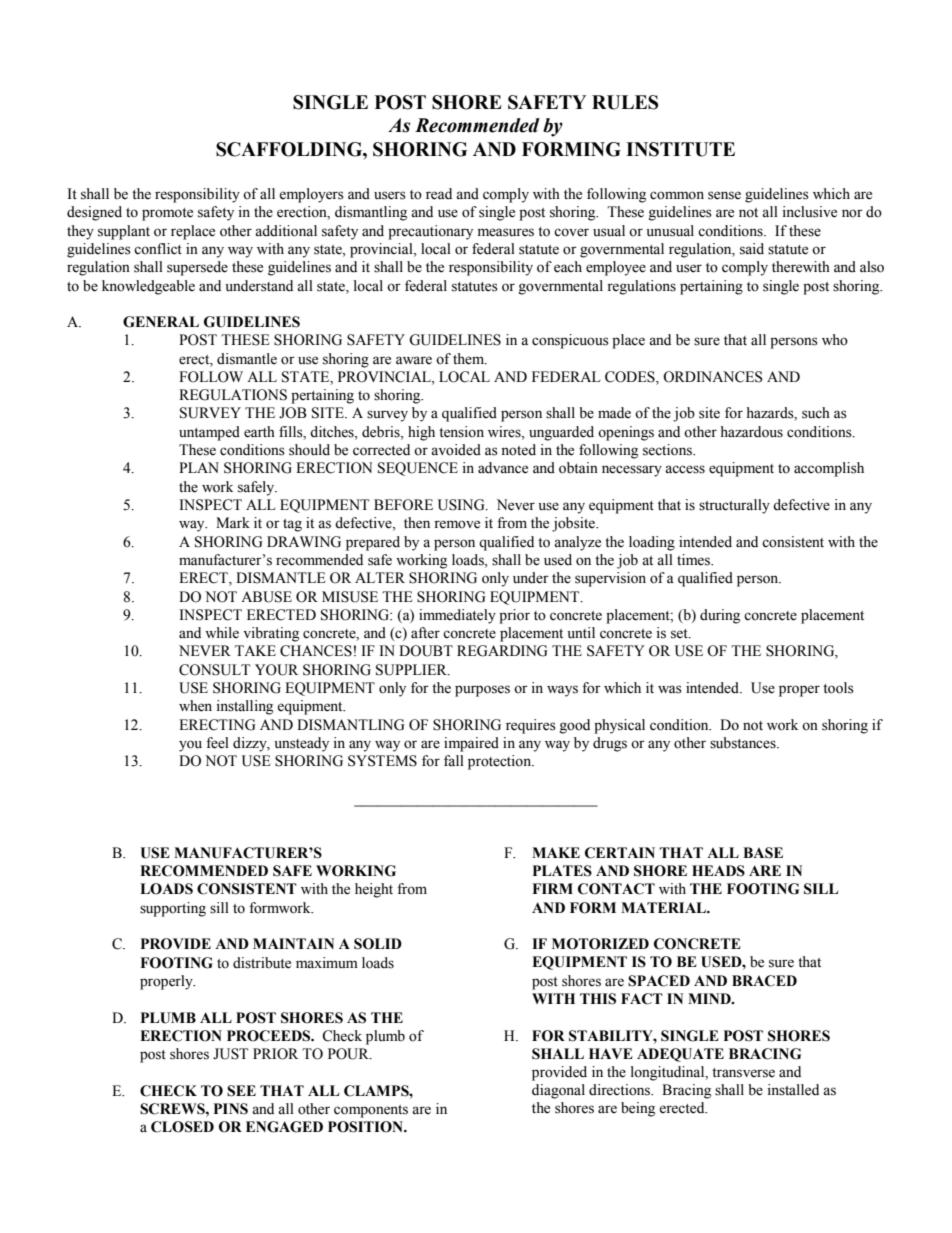  Describe the element at coordinates (439, 194) in the page. I see `read` at that location.
